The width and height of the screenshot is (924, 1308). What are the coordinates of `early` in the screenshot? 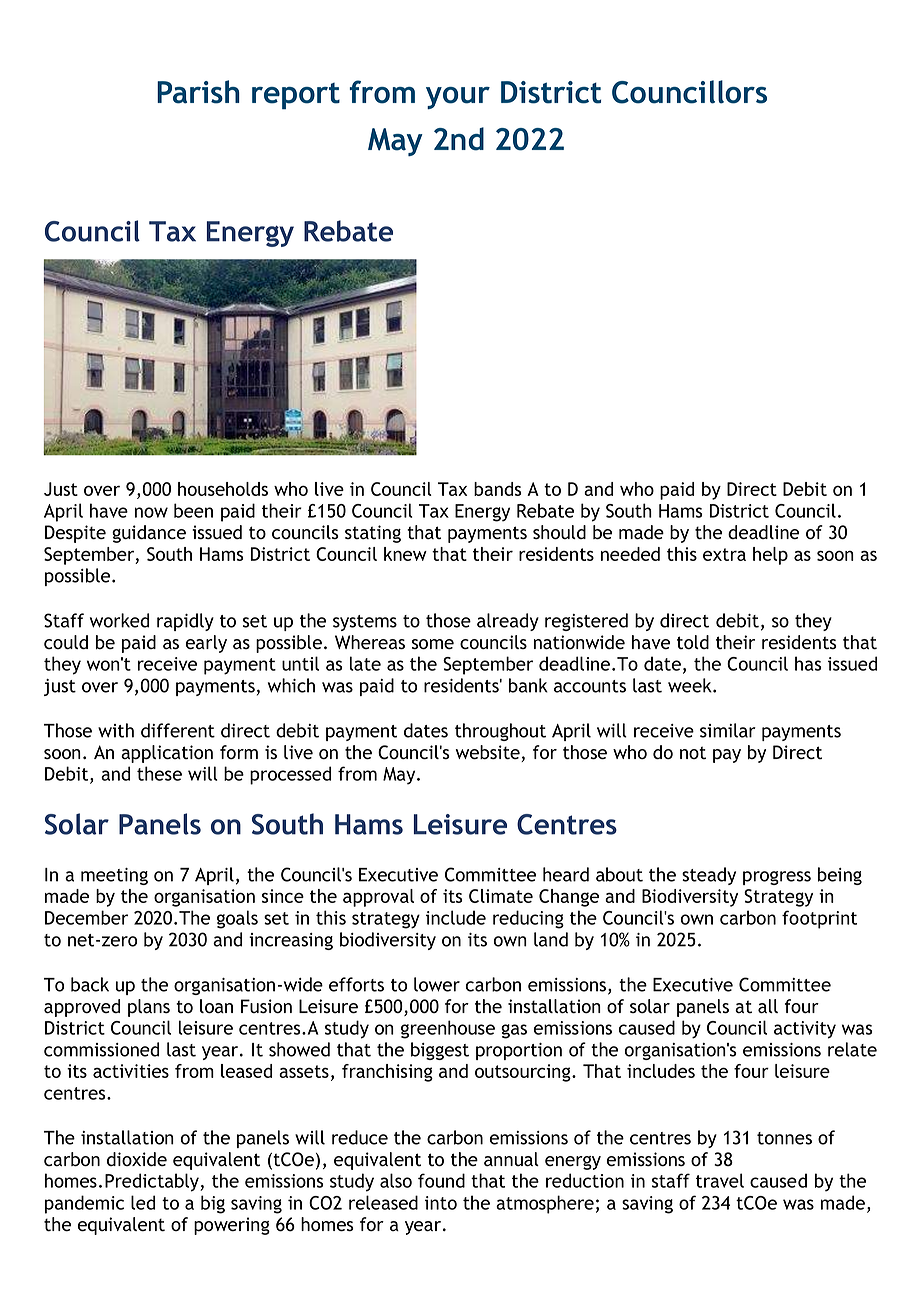 It's located at (206, 644).
